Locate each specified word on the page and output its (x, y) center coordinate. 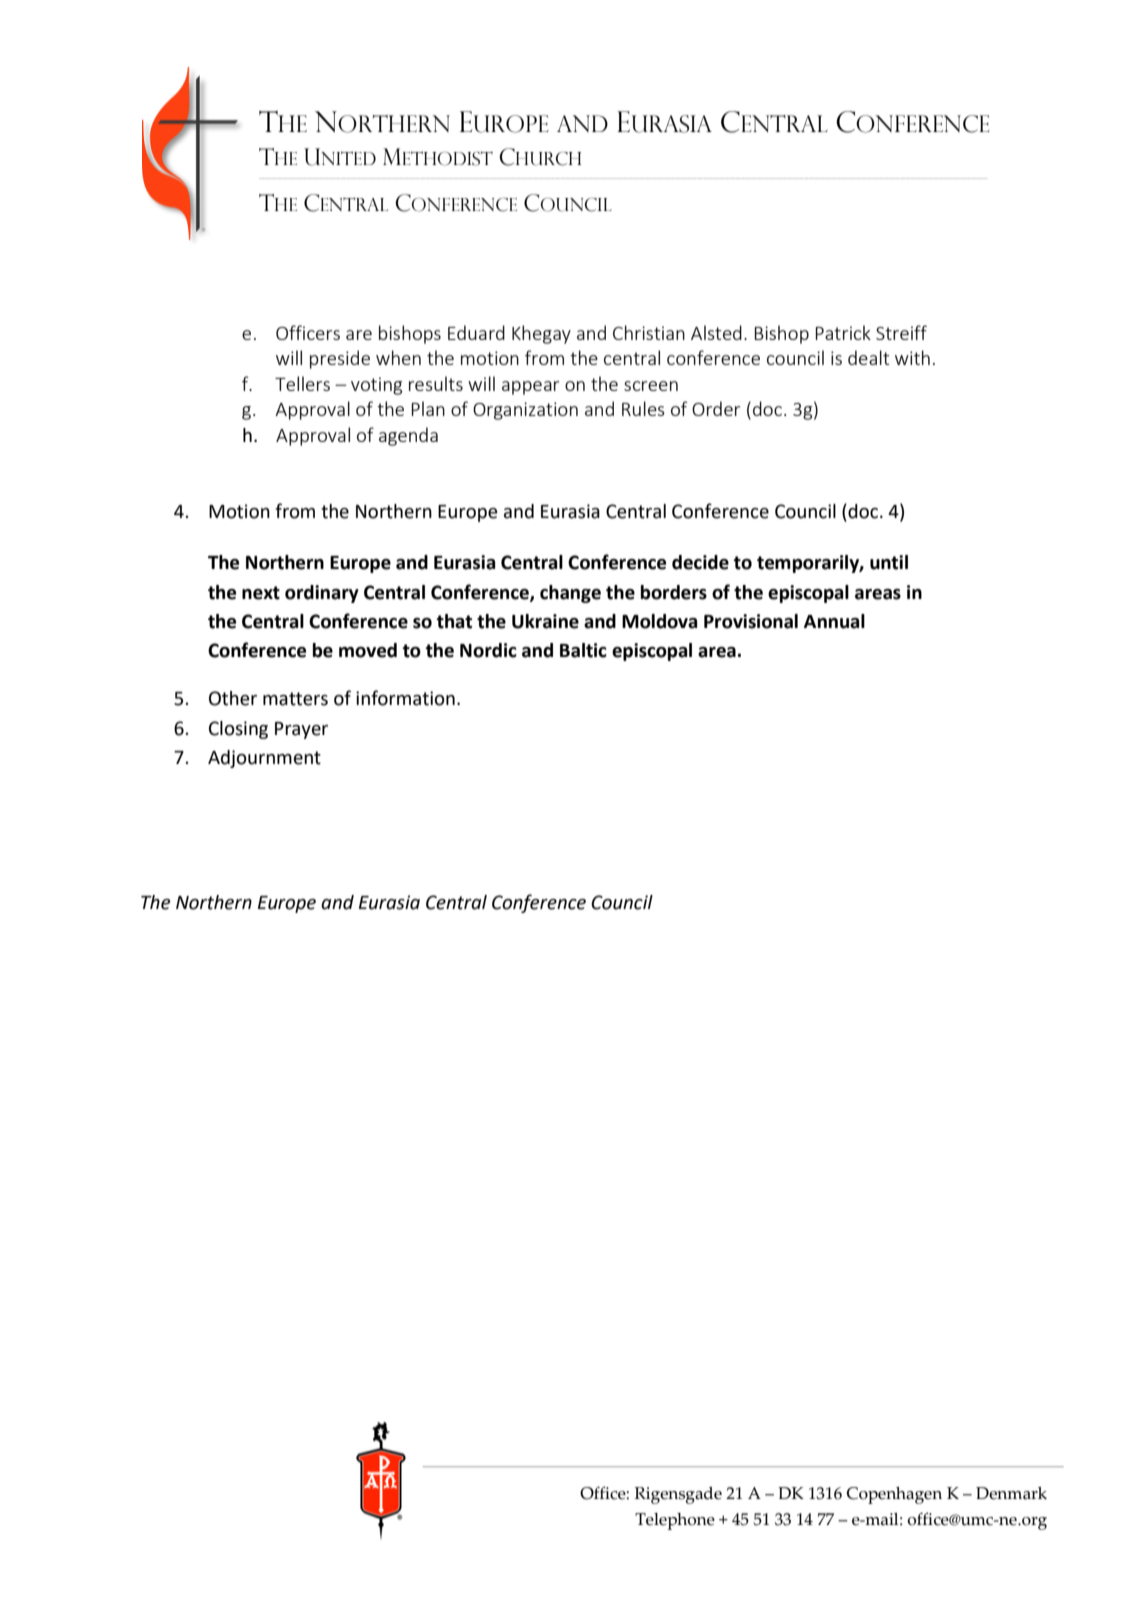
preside (340, 359)
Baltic (583, 650)
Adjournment (264, 759)
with (912, 357)
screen (651, 386)
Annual (834, 621)
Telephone (675, 1521)
